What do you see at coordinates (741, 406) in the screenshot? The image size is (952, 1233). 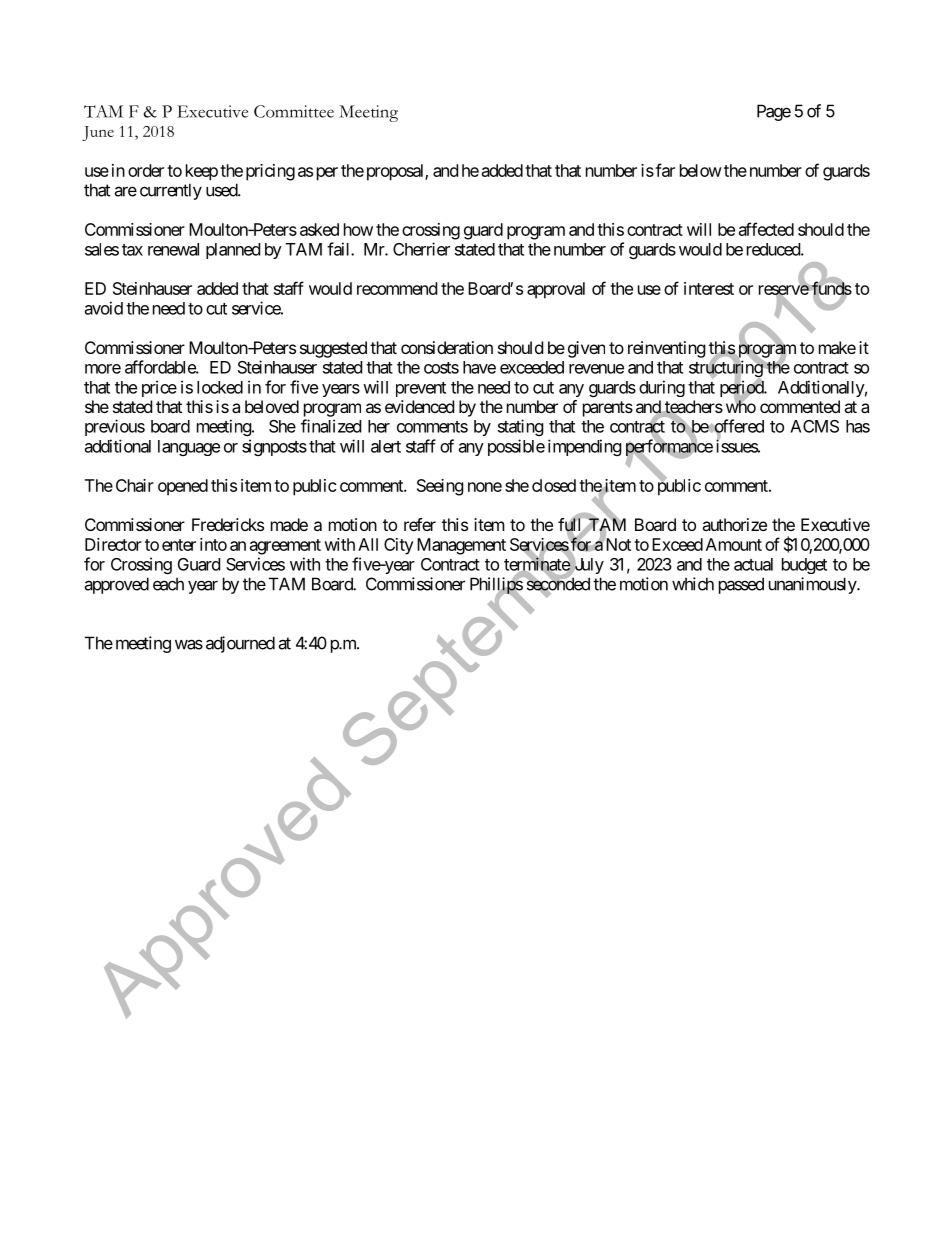 I see `who` at bounding box center [741, 406].
